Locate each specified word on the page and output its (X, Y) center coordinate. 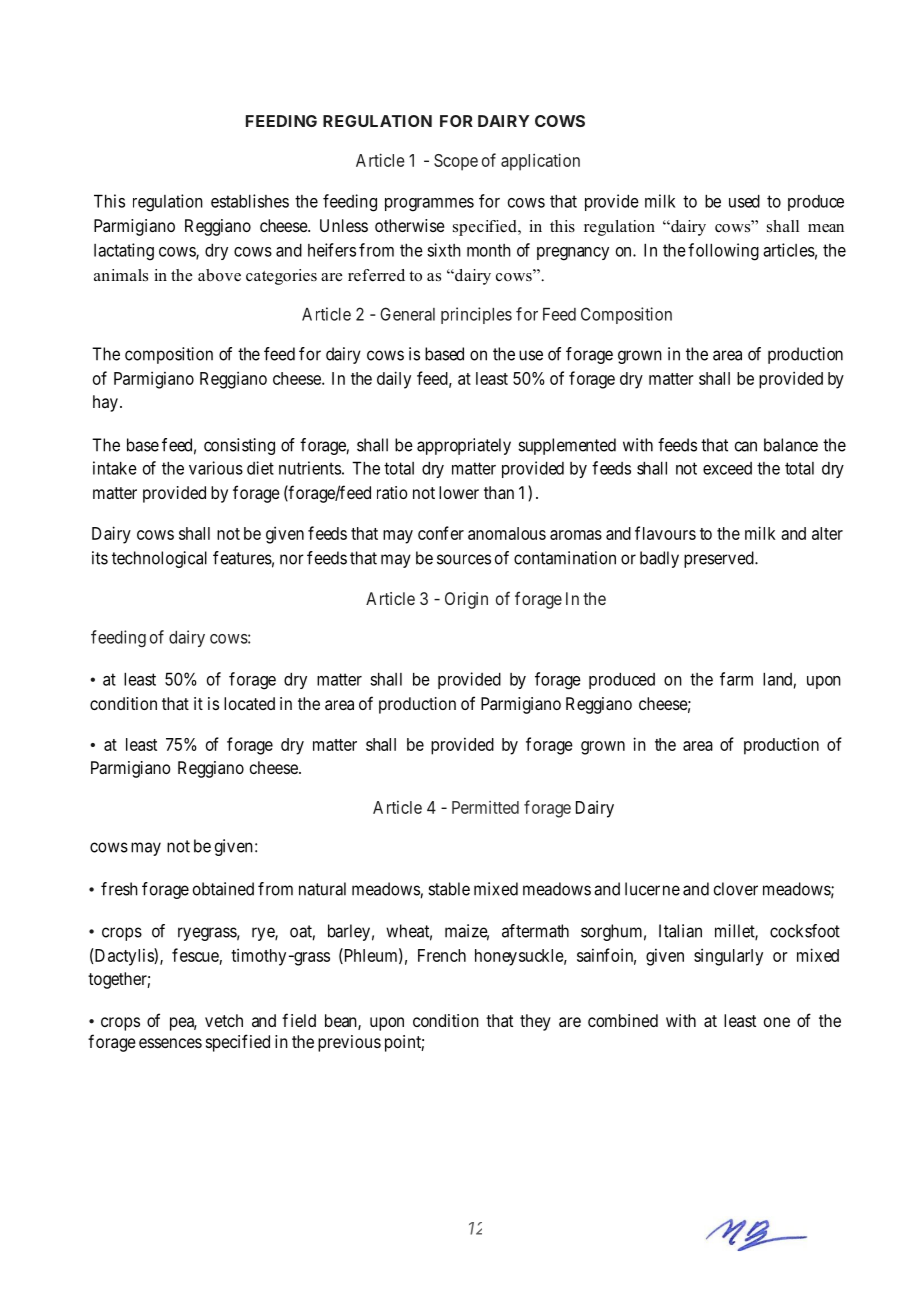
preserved (720, 559)
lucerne (652, 889)
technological (159, 559)
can (746, 446)
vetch (224, 1020)
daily (394, 380)
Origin (466, 600)
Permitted (485, 807)
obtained (223, 889)
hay (105, 403)
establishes (250, 201)
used (744, 201)
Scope (456, 162)
